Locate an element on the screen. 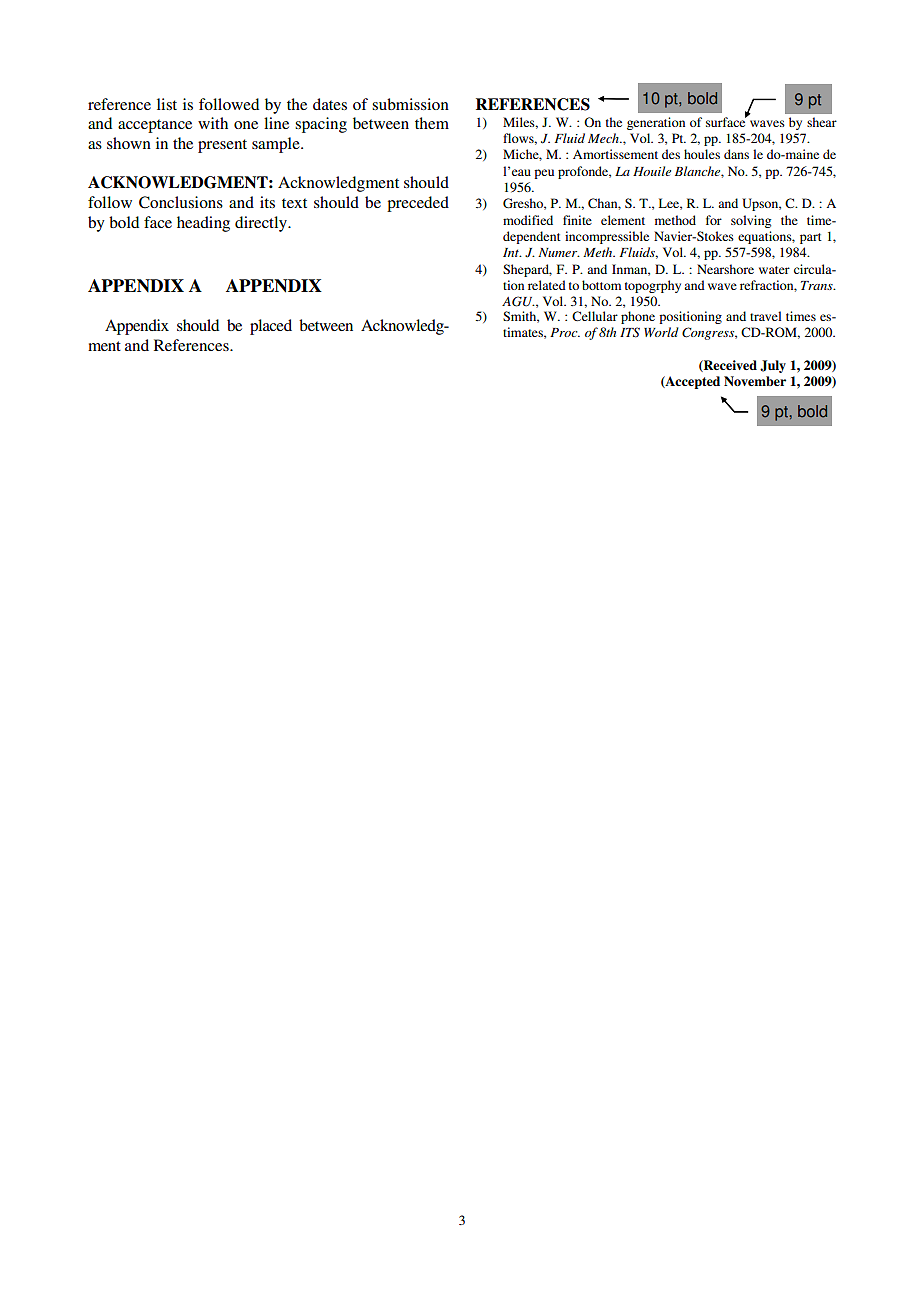 The height and width of the screenshot is (1308, 924). part is located at coordinates (811, 238).
